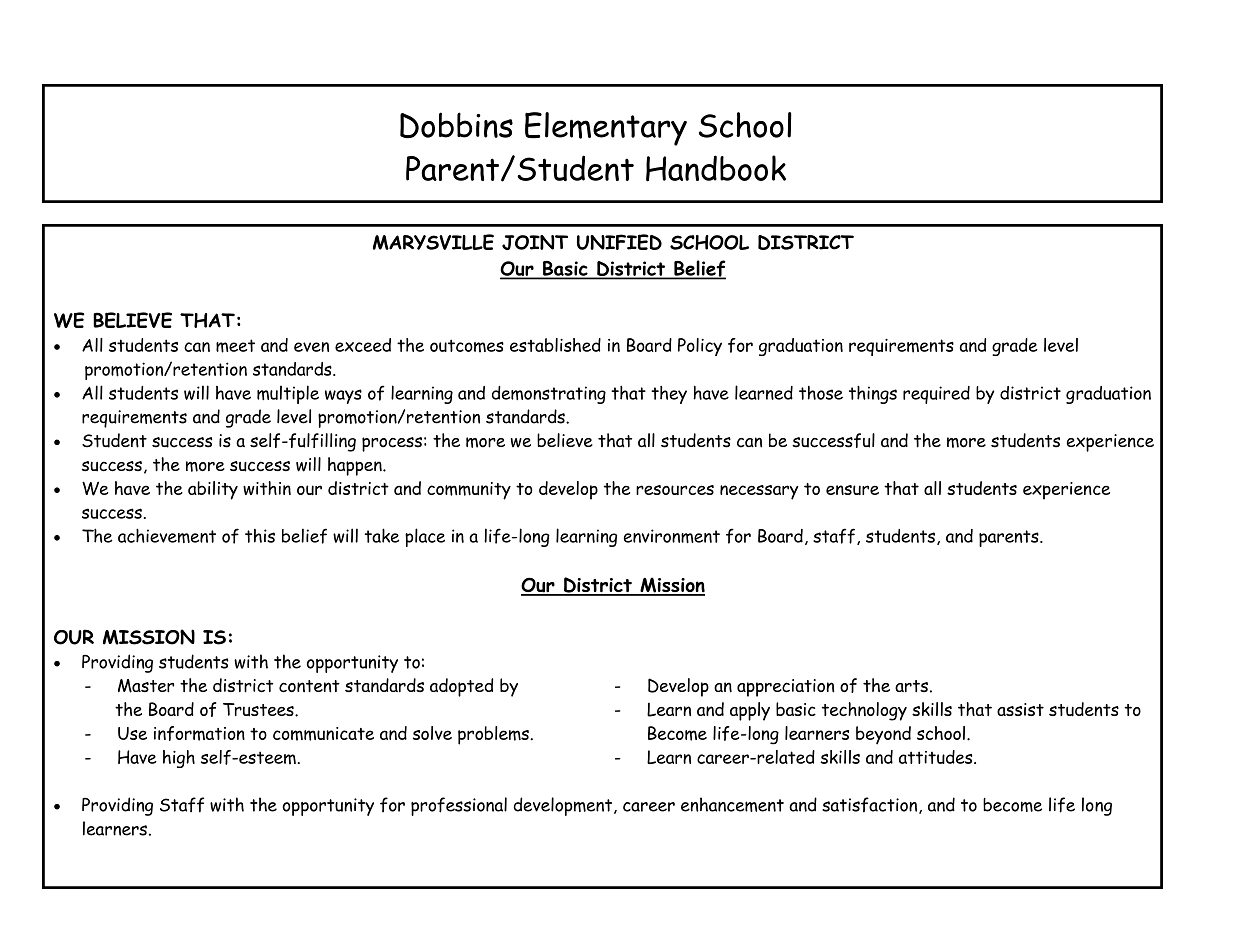 Image resolution: width=1233 pixels, height=952 pixels. I want to click on professional, so click(459, 806).
